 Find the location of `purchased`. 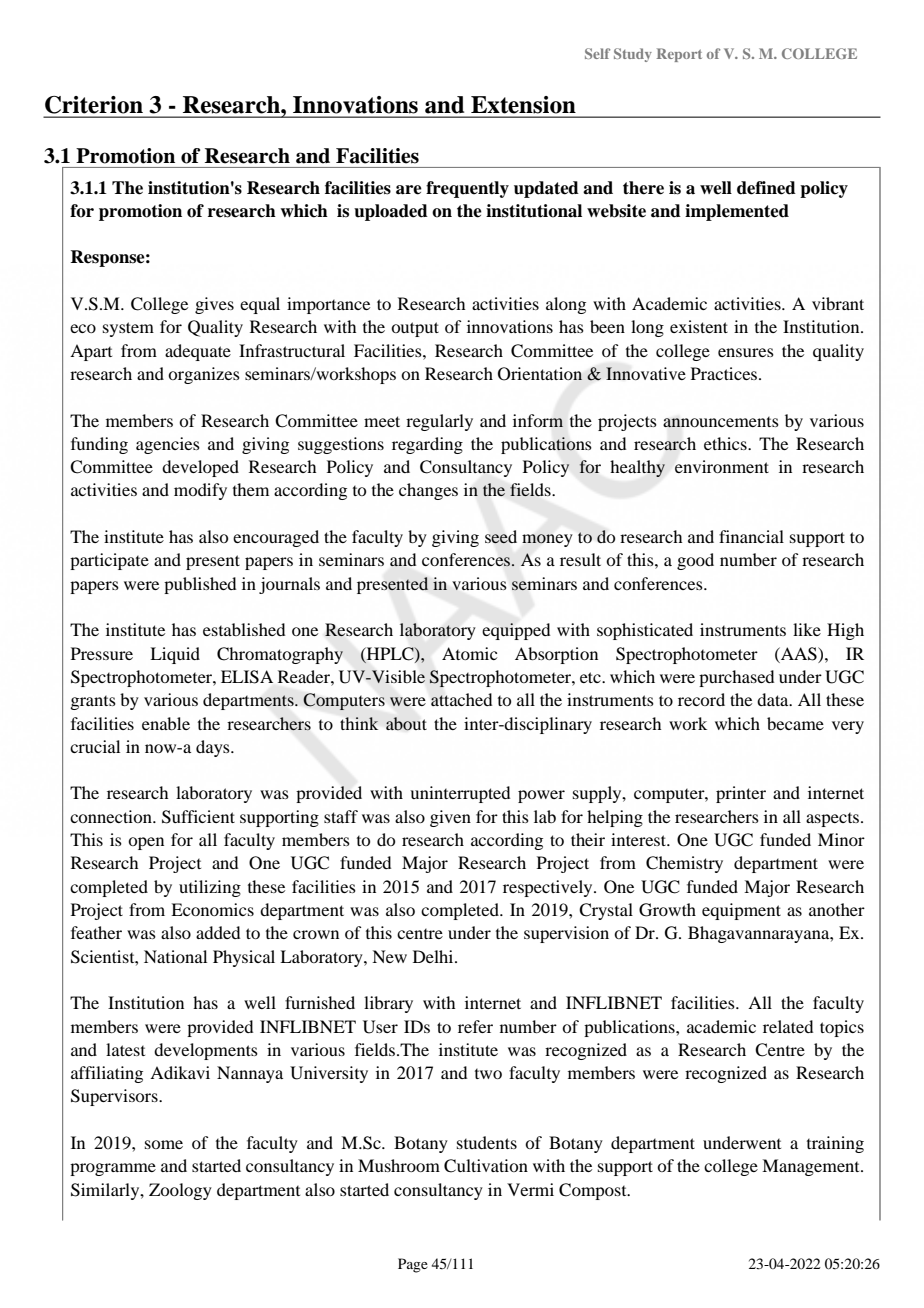

purchased is located at coordinates (736, 678).
